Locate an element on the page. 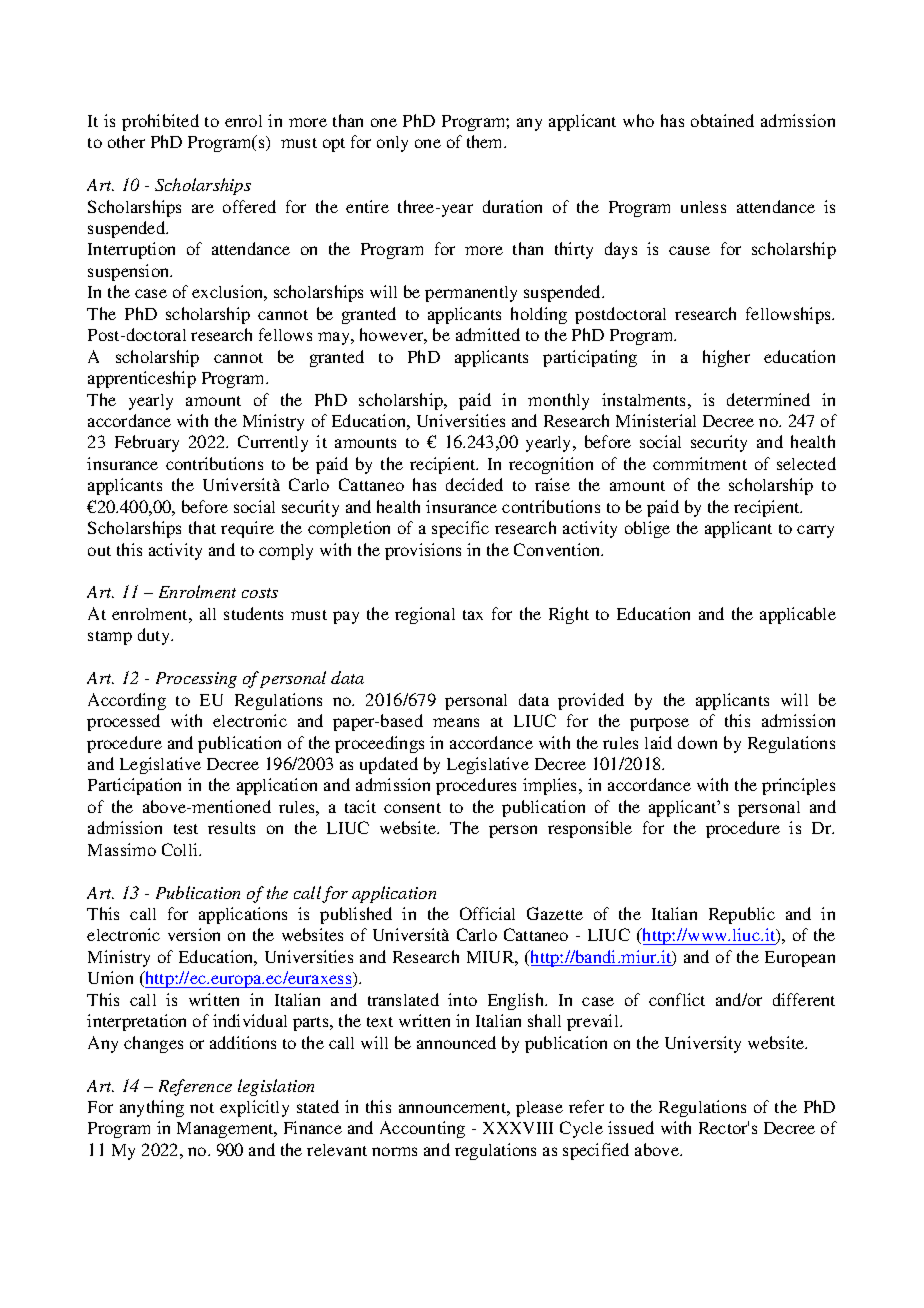 The image size is (924, 1308). commitment is located at coordinates (700, 463).
